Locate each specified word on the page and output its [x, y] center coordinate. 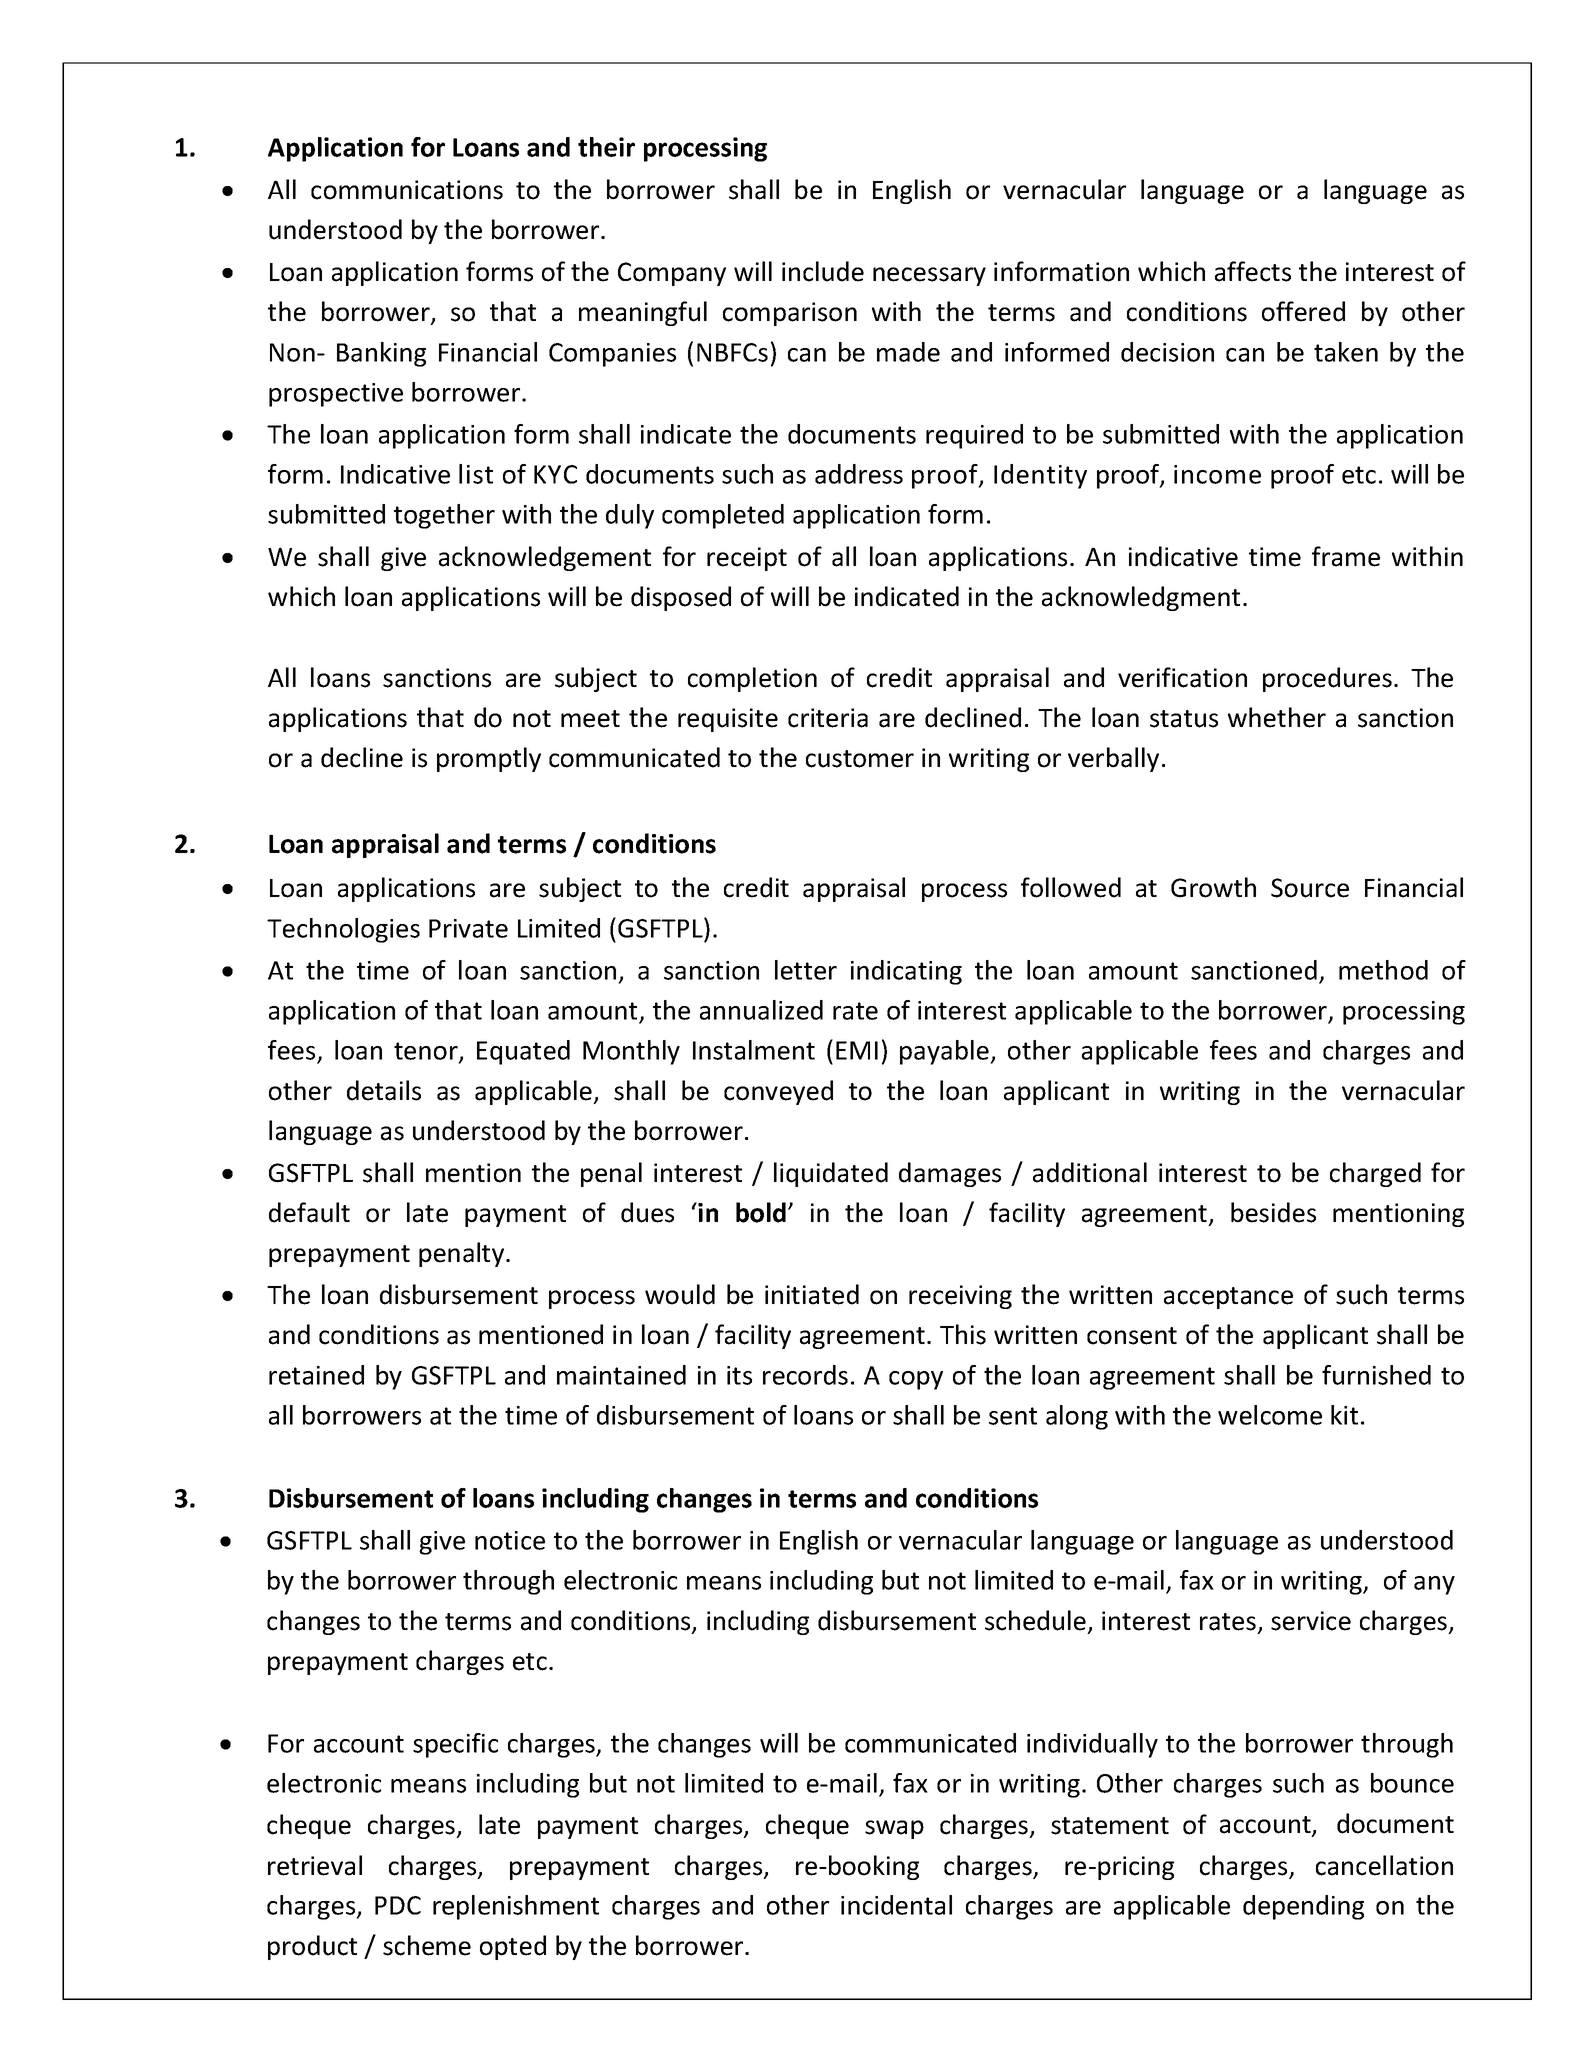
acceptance [1228, 1298]
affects [1253, 271]
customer [860, 759]
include [823, 271]
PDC [398, 1905]
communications [407, 190]
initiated [812, 1294]
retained [316, 1375]
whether [1277, 717]
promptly [489, 759]
